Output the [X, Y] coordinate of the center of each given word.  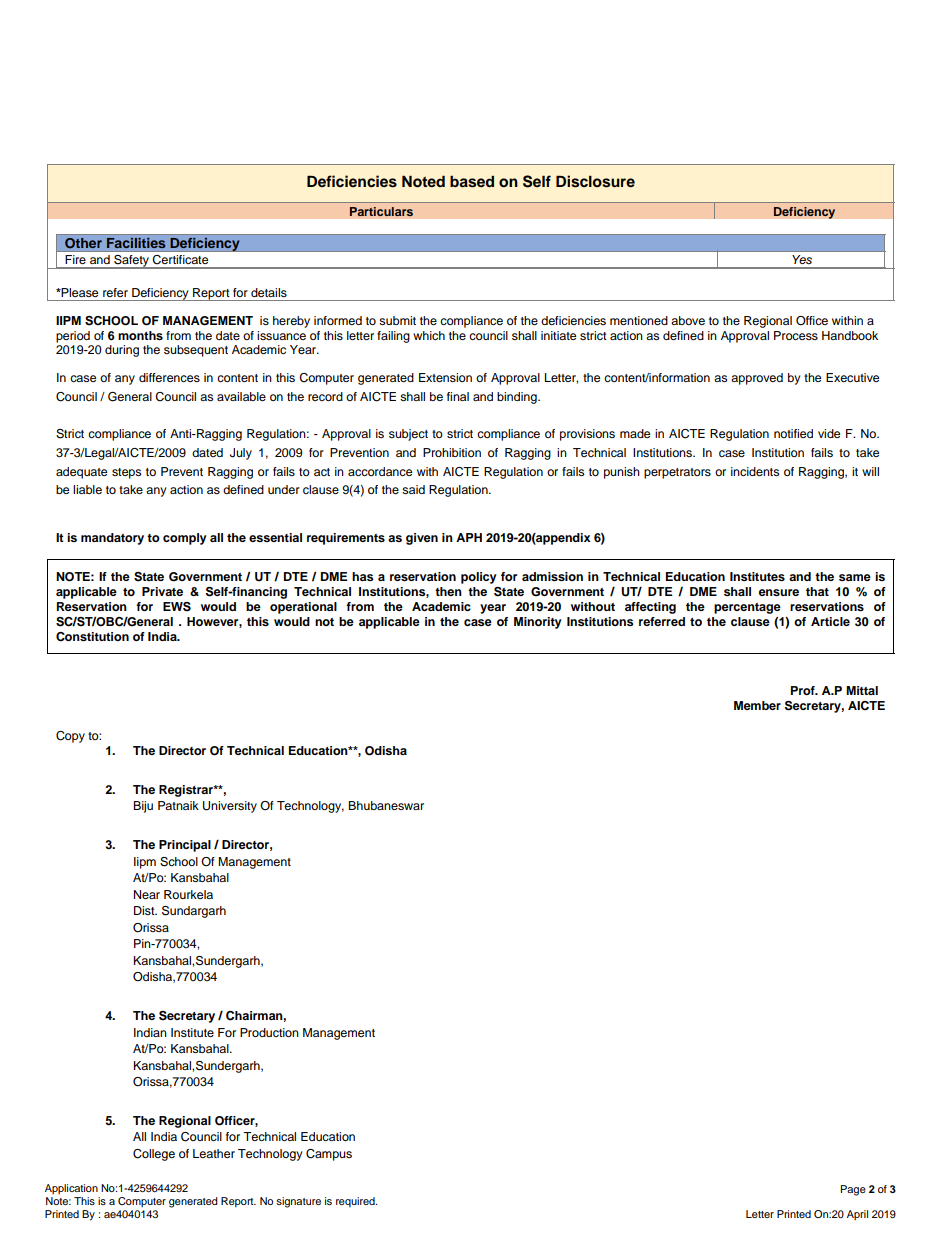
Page [853, 1190]
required [356, 1202]
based [472, 182]
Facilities [136, 243]
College [154, 1155]
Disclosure [595, 181]
